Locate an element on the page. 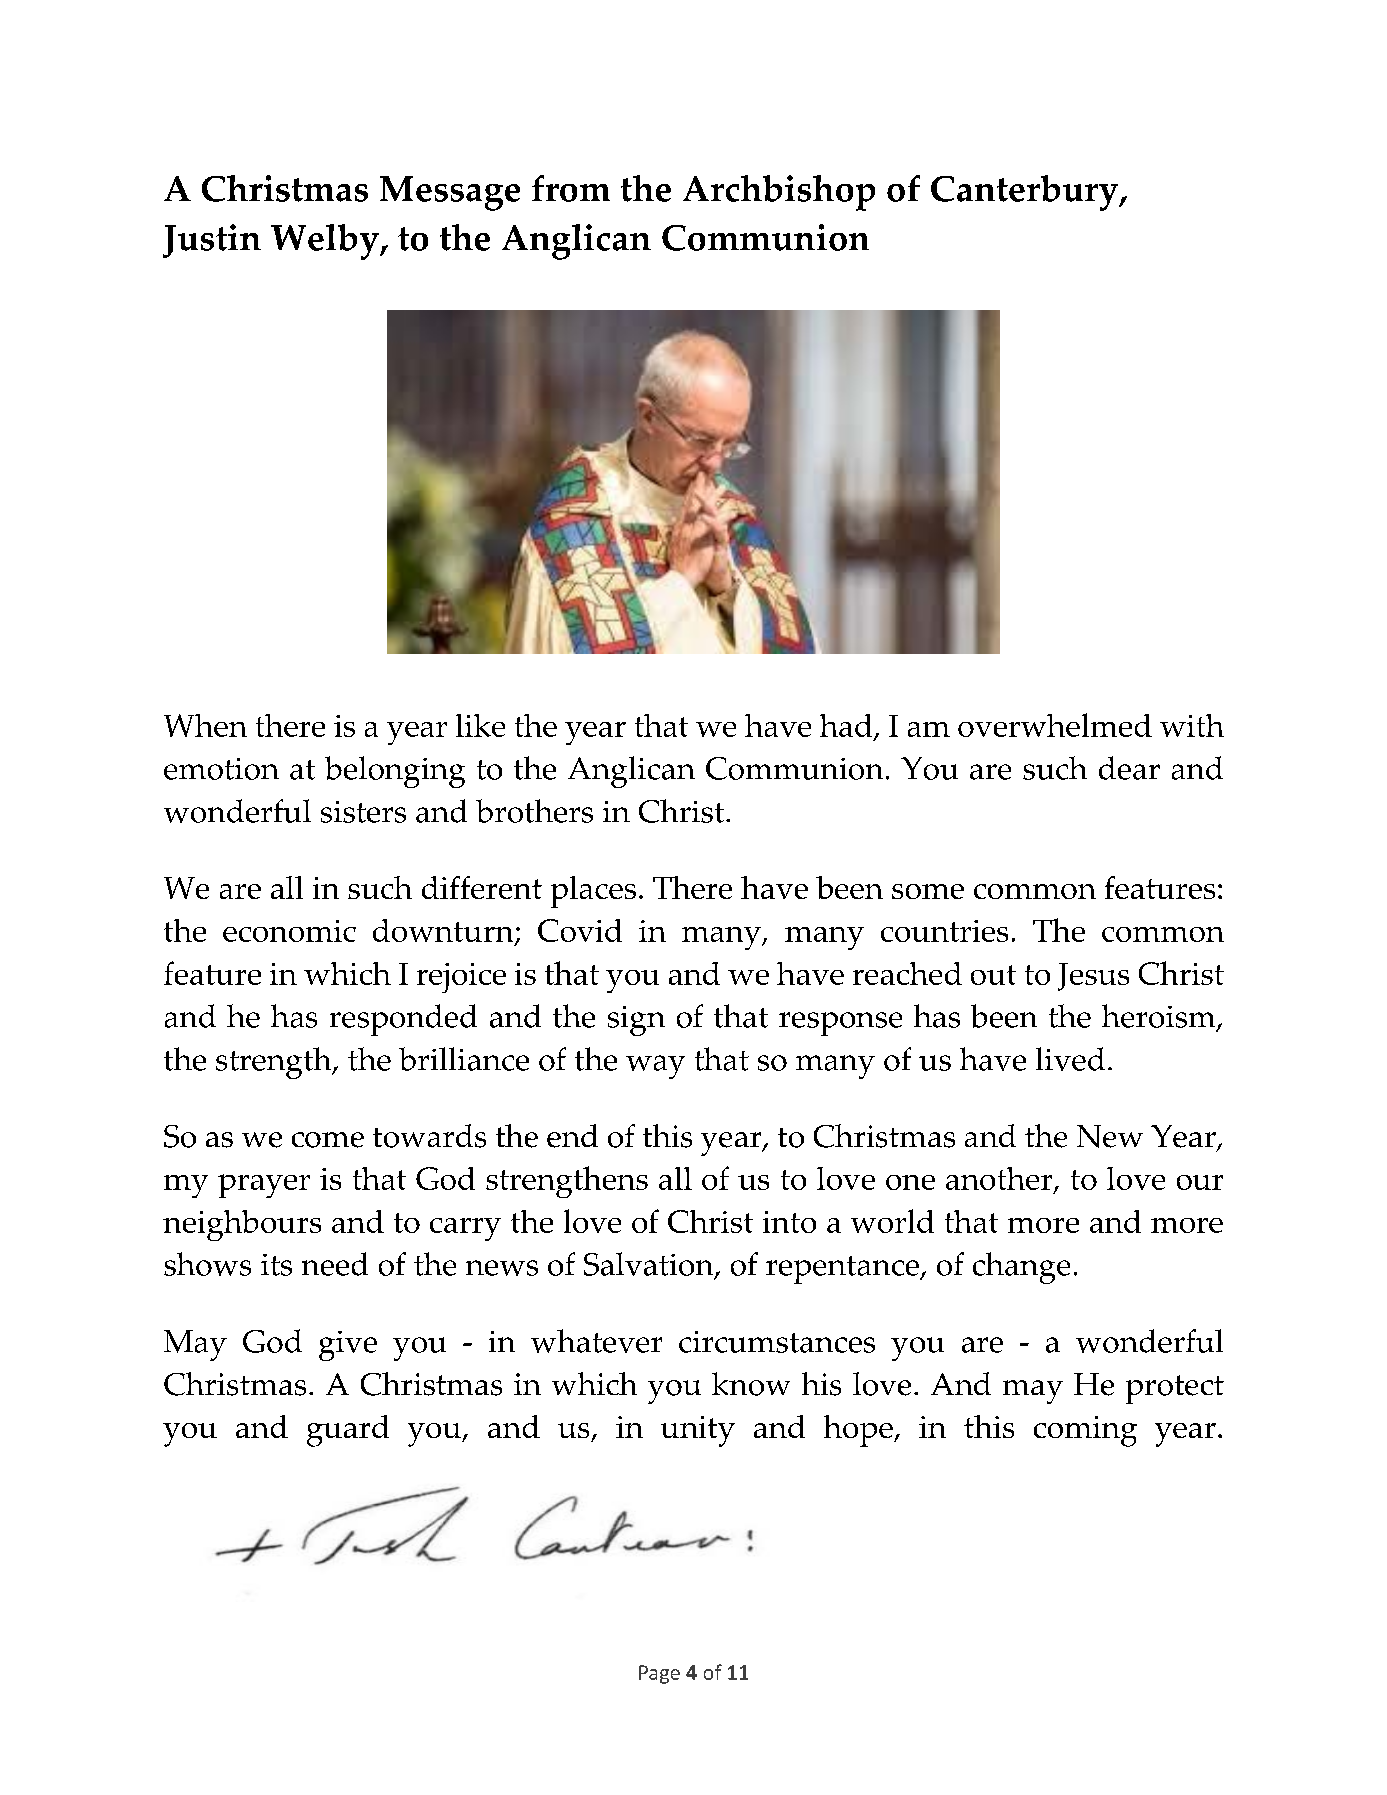 The height and width of the document is (1795, 1387). Canterbury is located at coordinates (1026, 193).
